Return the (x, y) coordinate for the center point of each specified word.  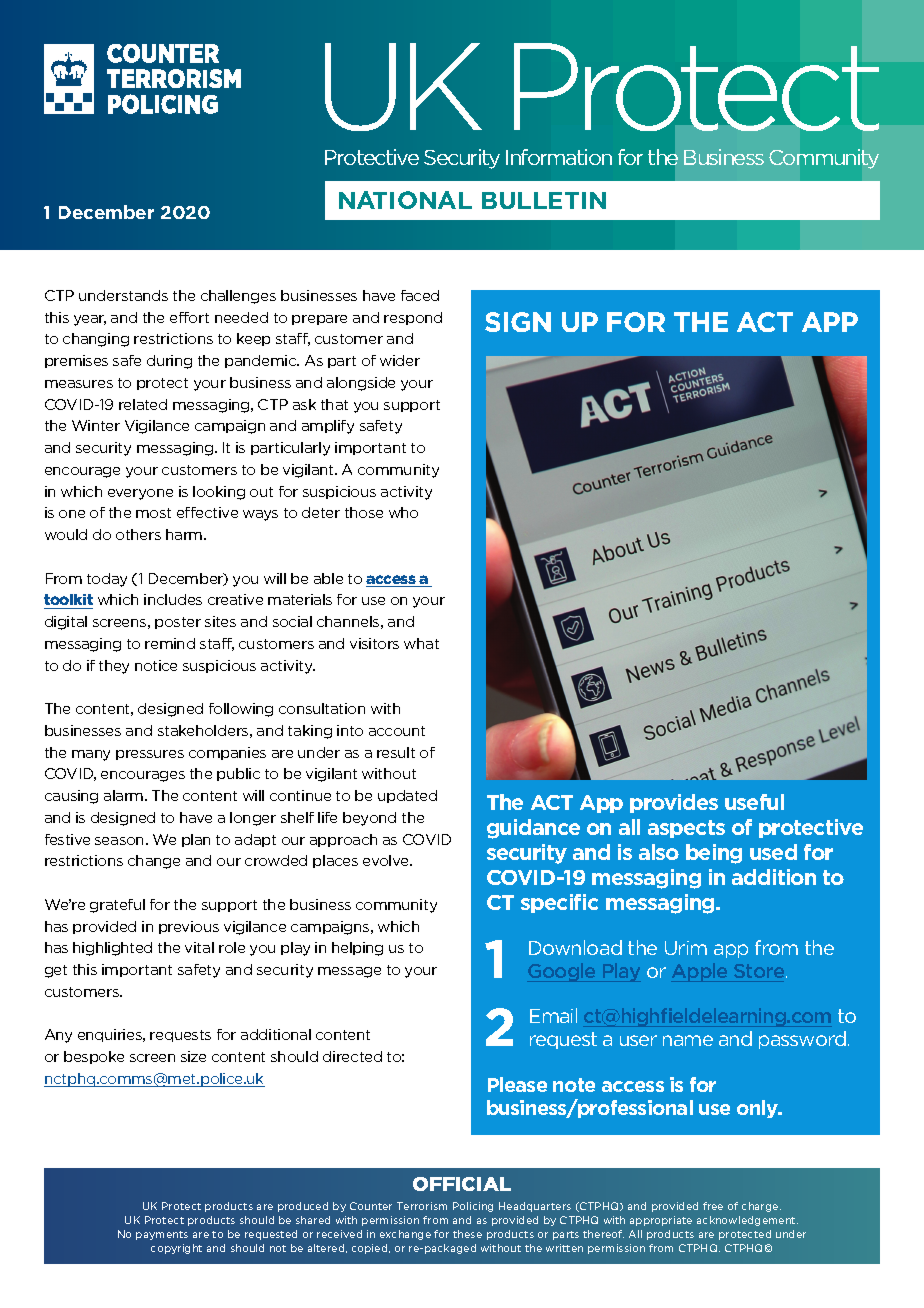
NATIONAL (405, 200)
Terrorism (422, 1206)
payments (162, 1235)
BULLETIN (544, 200)
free (713, 1206)
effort (189, 317)
